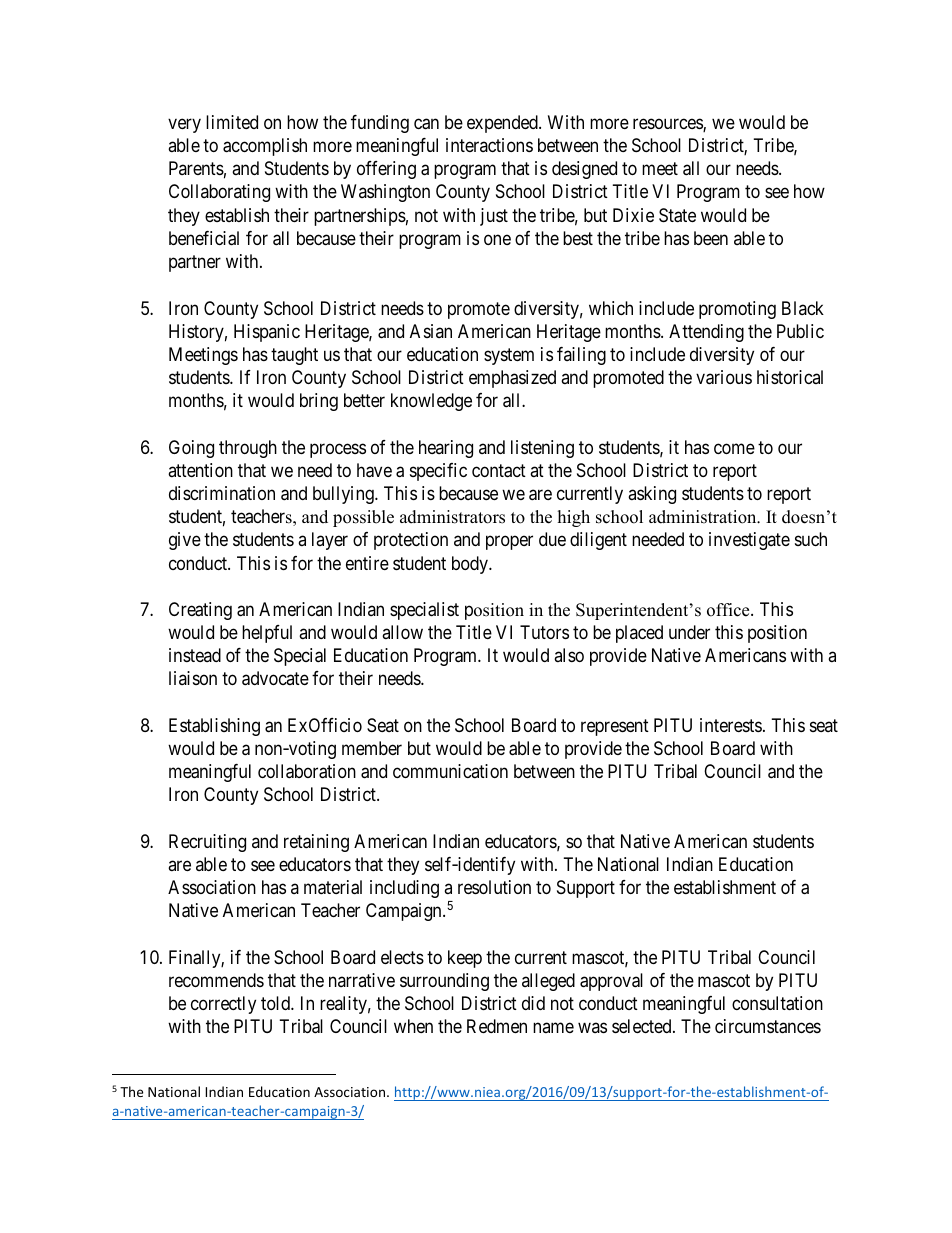 The width and height of the screenshot is (952, 1233). What do you see at coordinates (489, 145) in the screenshot?
I see `interactions` at bounding box center [489, 145].
